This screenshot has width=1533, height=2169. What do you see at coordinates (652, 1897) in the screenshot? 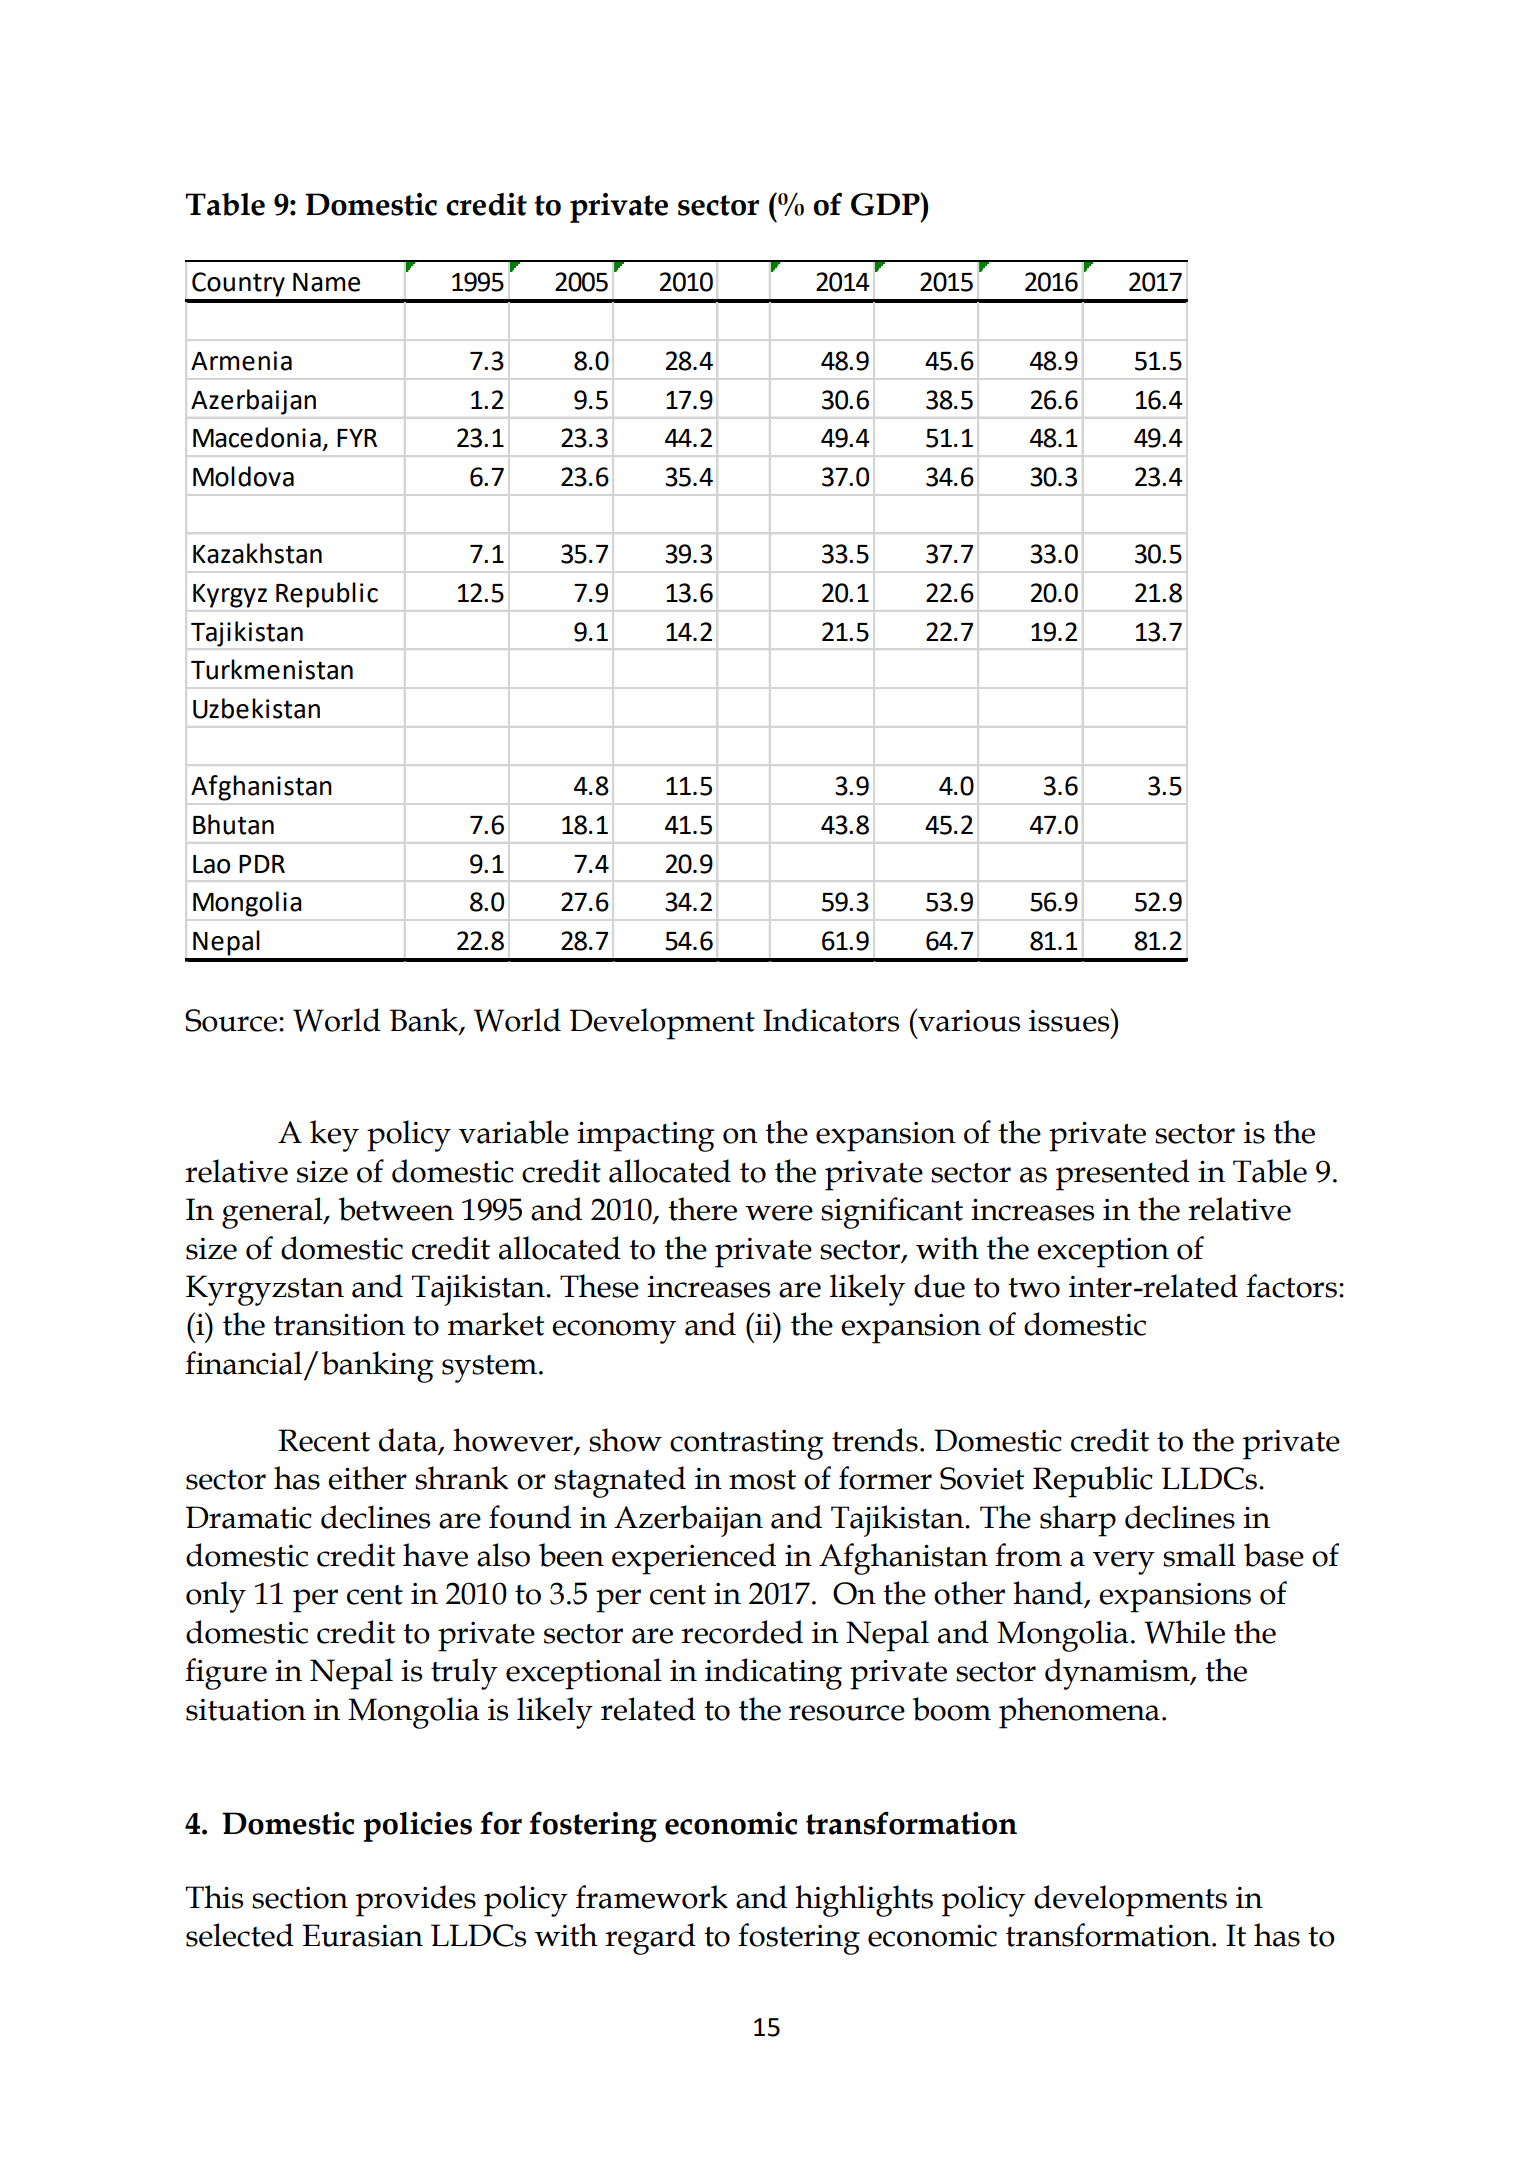
I see `framework` at bounding box center [652, 1897].
